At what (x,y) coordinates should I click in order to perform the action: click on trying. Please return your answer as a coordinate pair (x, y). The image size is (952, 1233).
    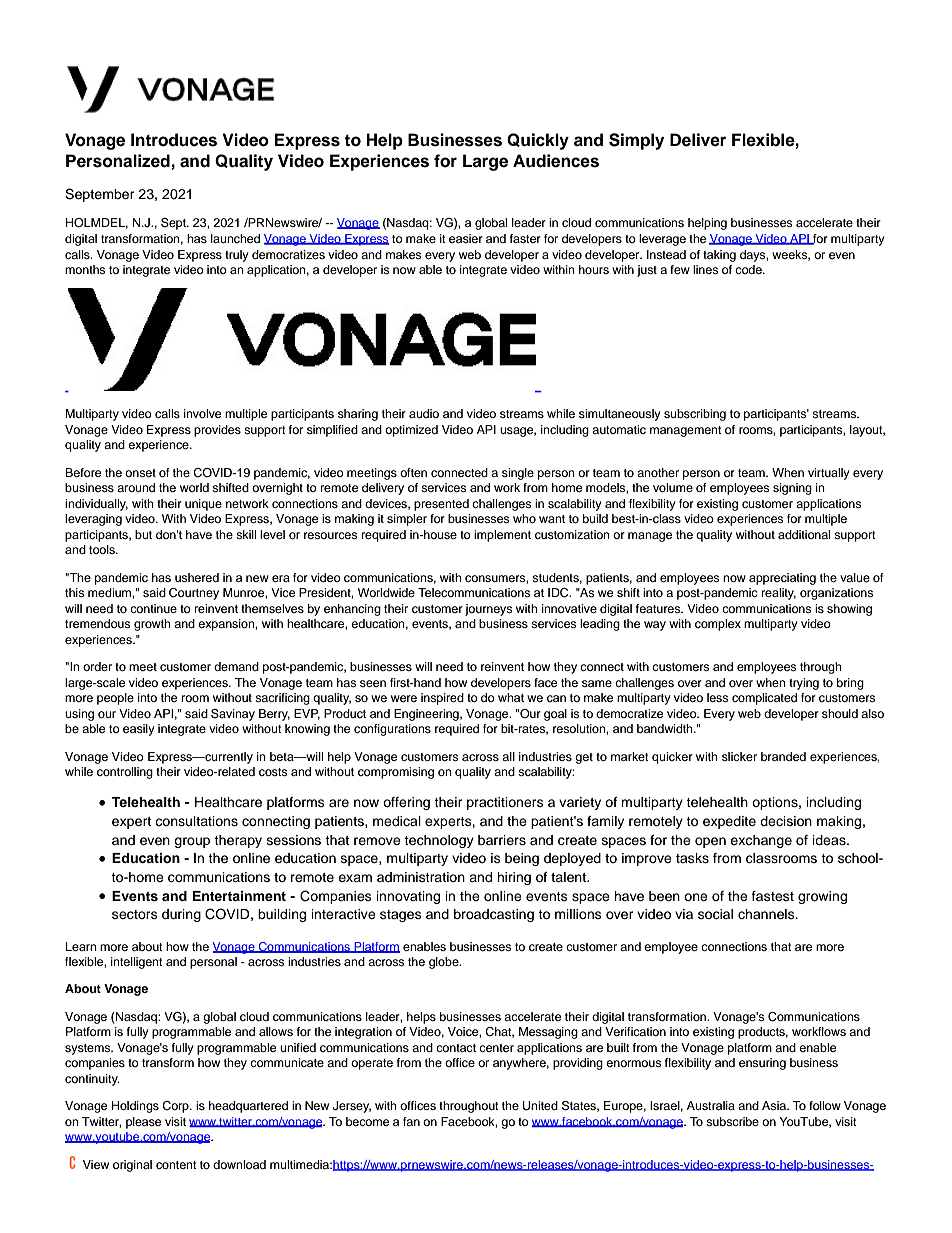
    Looking at the image, I should click on (804, 684).
